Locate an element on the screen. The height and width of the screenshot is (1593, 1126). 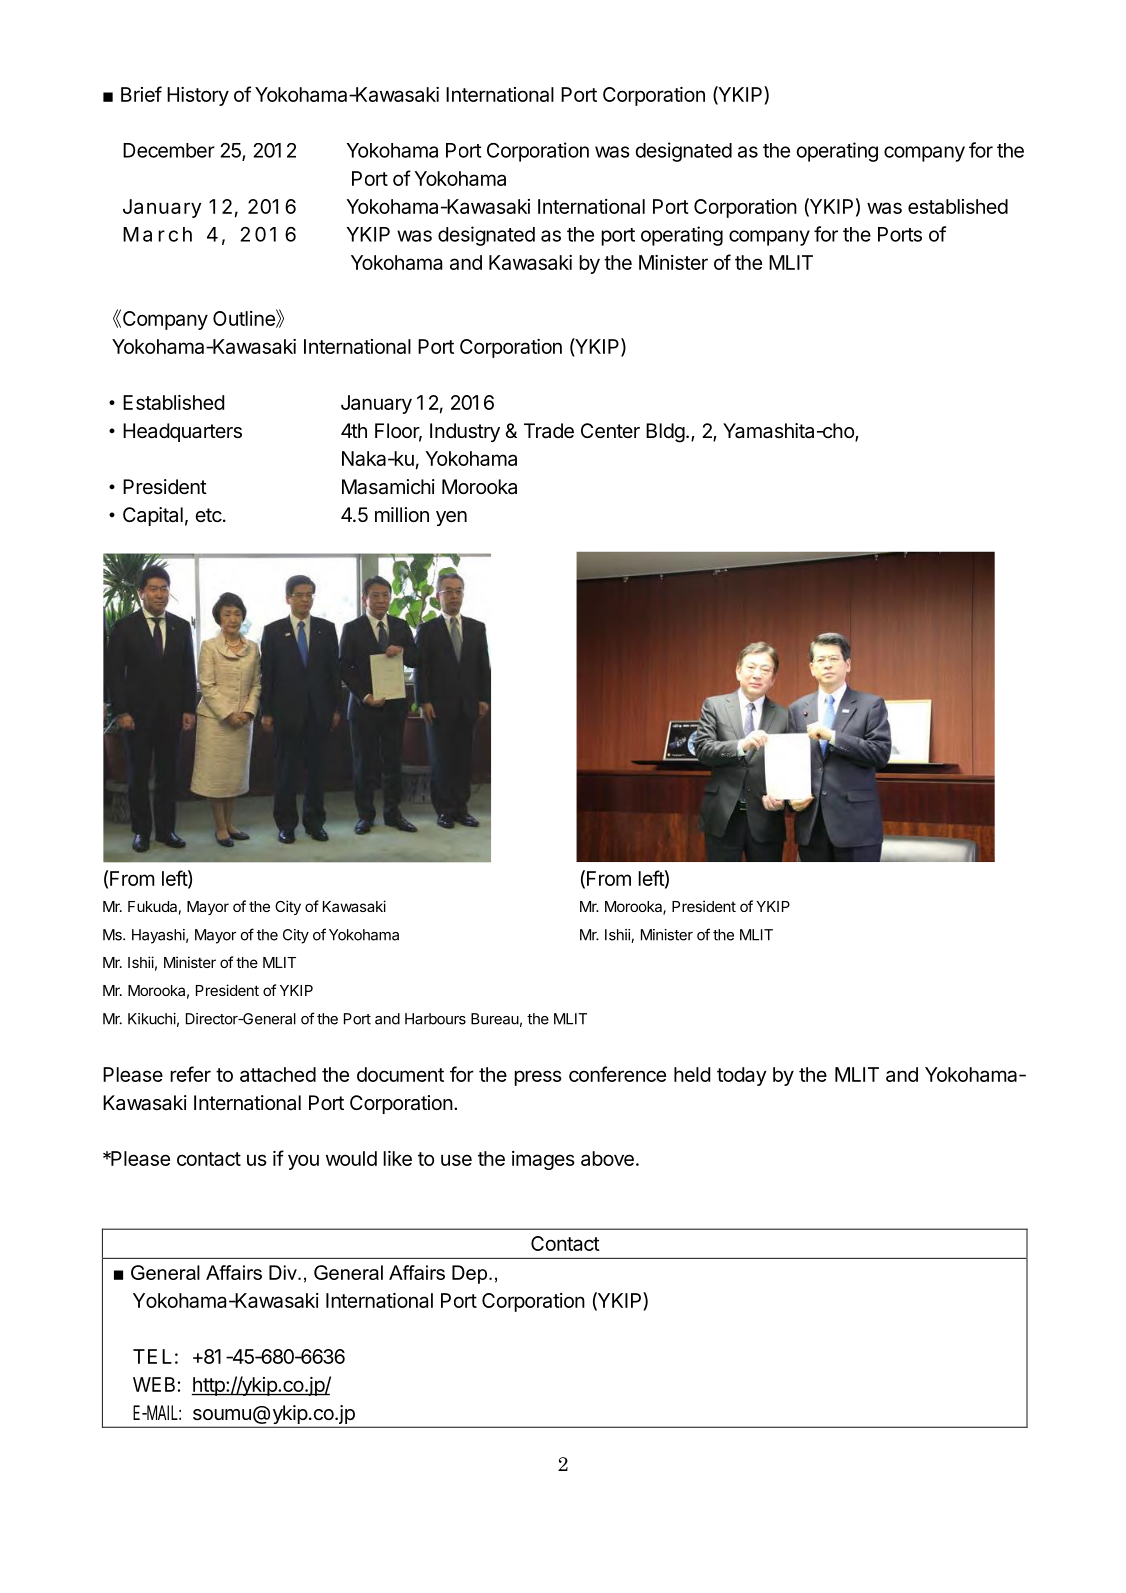
Center is located at coordinates (610, 431).
